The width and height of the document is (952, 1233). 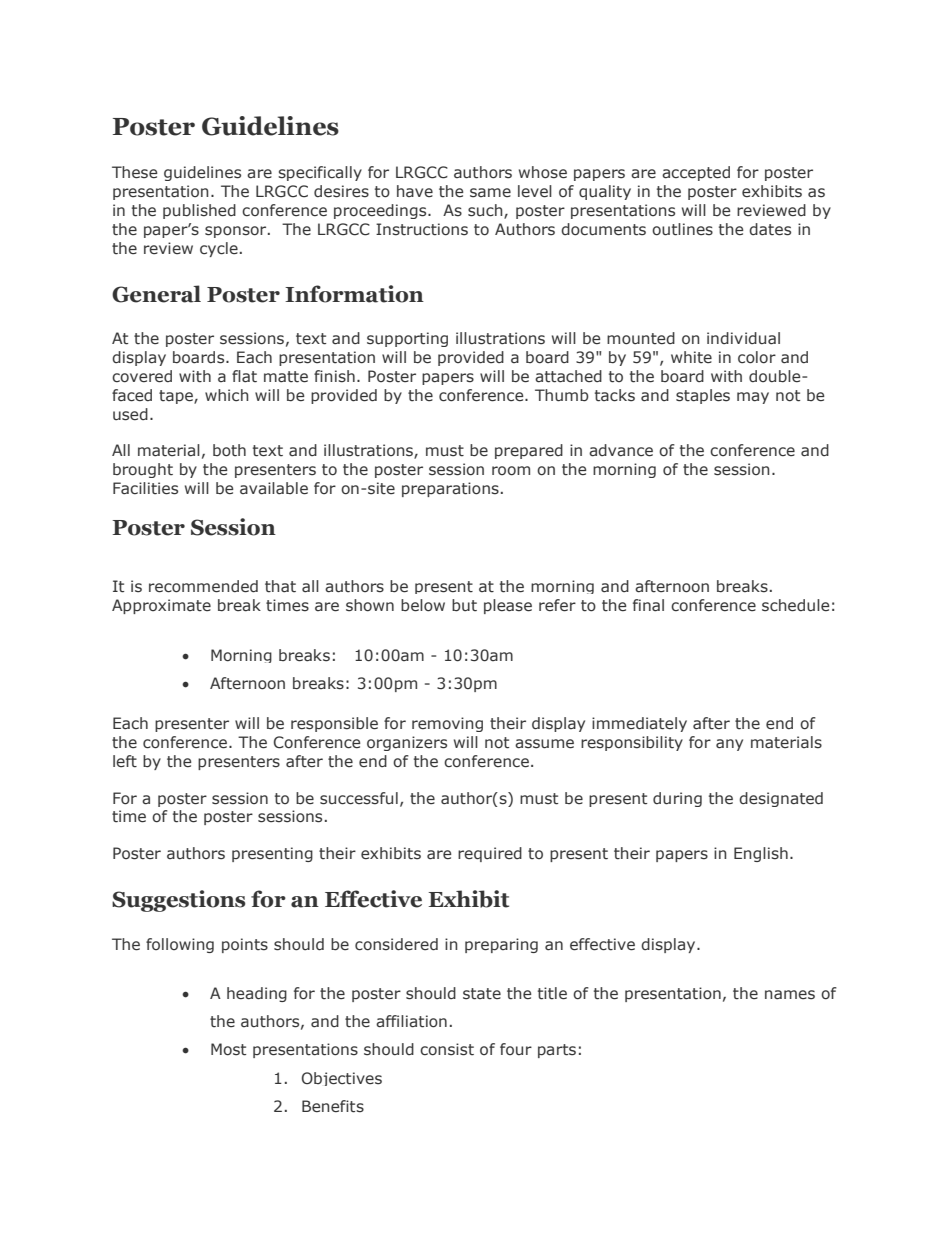 What do you see at coordinates (696, 173) in the document?
I see `accepted` at bounding box center [696, 173].
